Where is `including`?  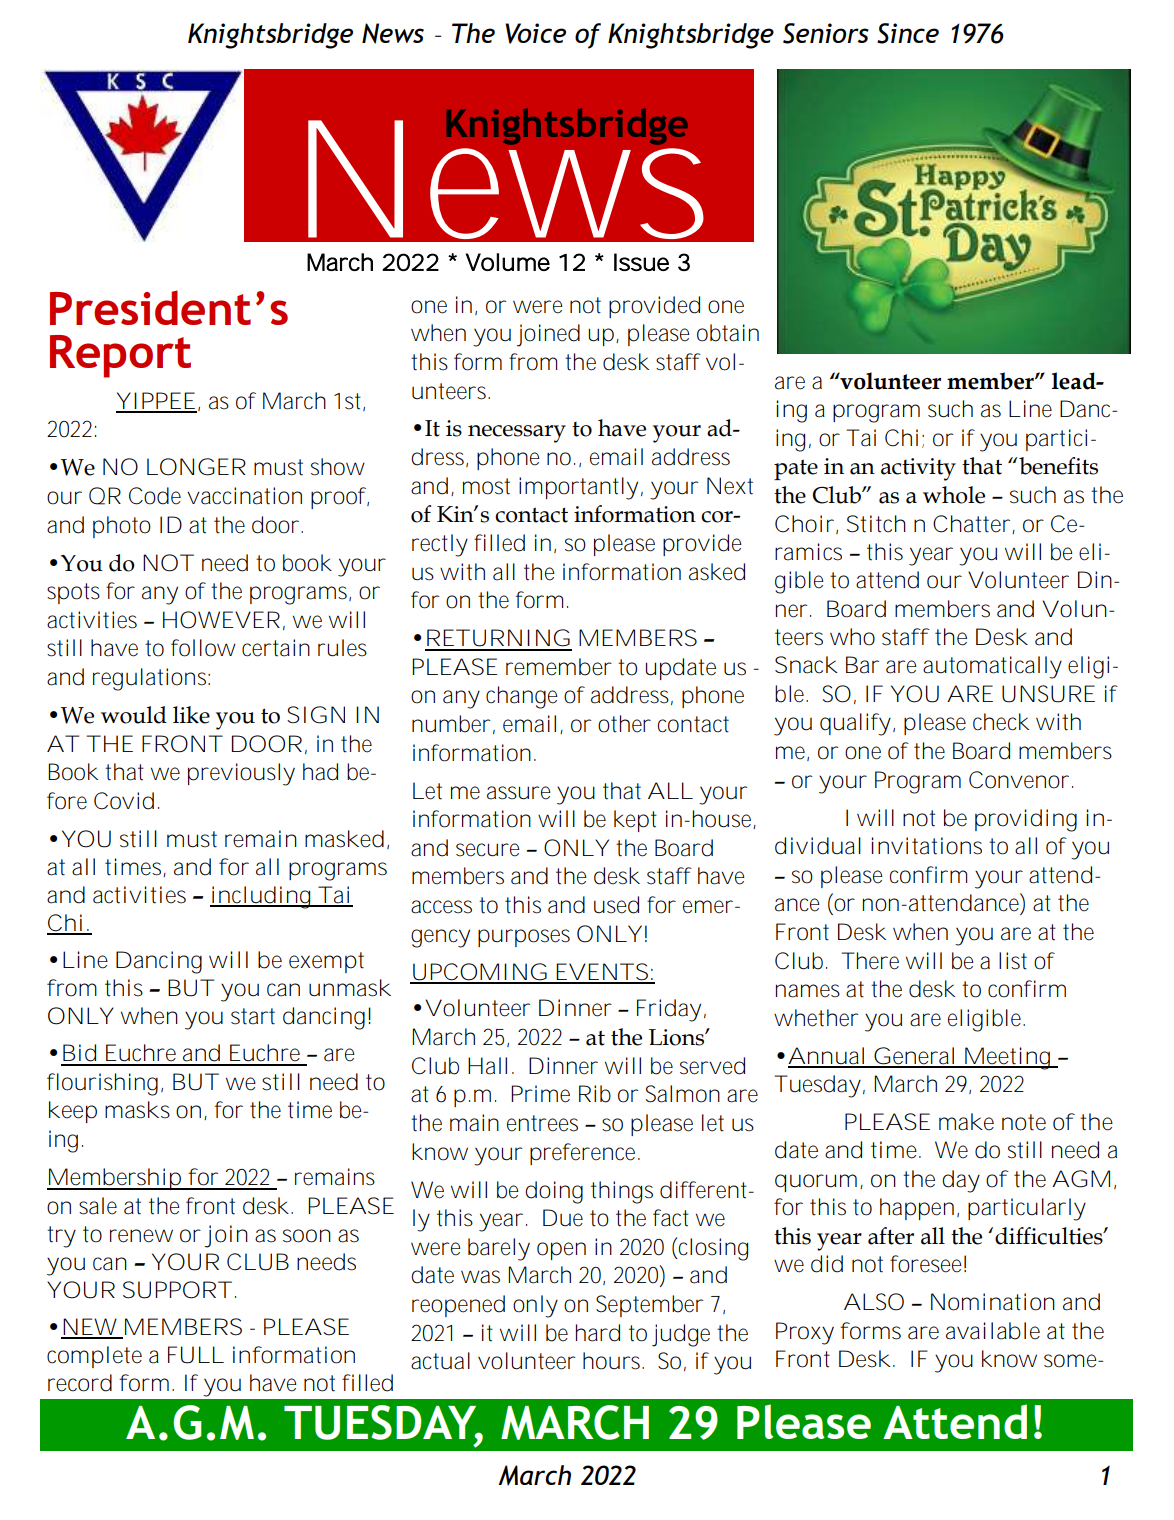
including is located at coordinates (262, 897).
